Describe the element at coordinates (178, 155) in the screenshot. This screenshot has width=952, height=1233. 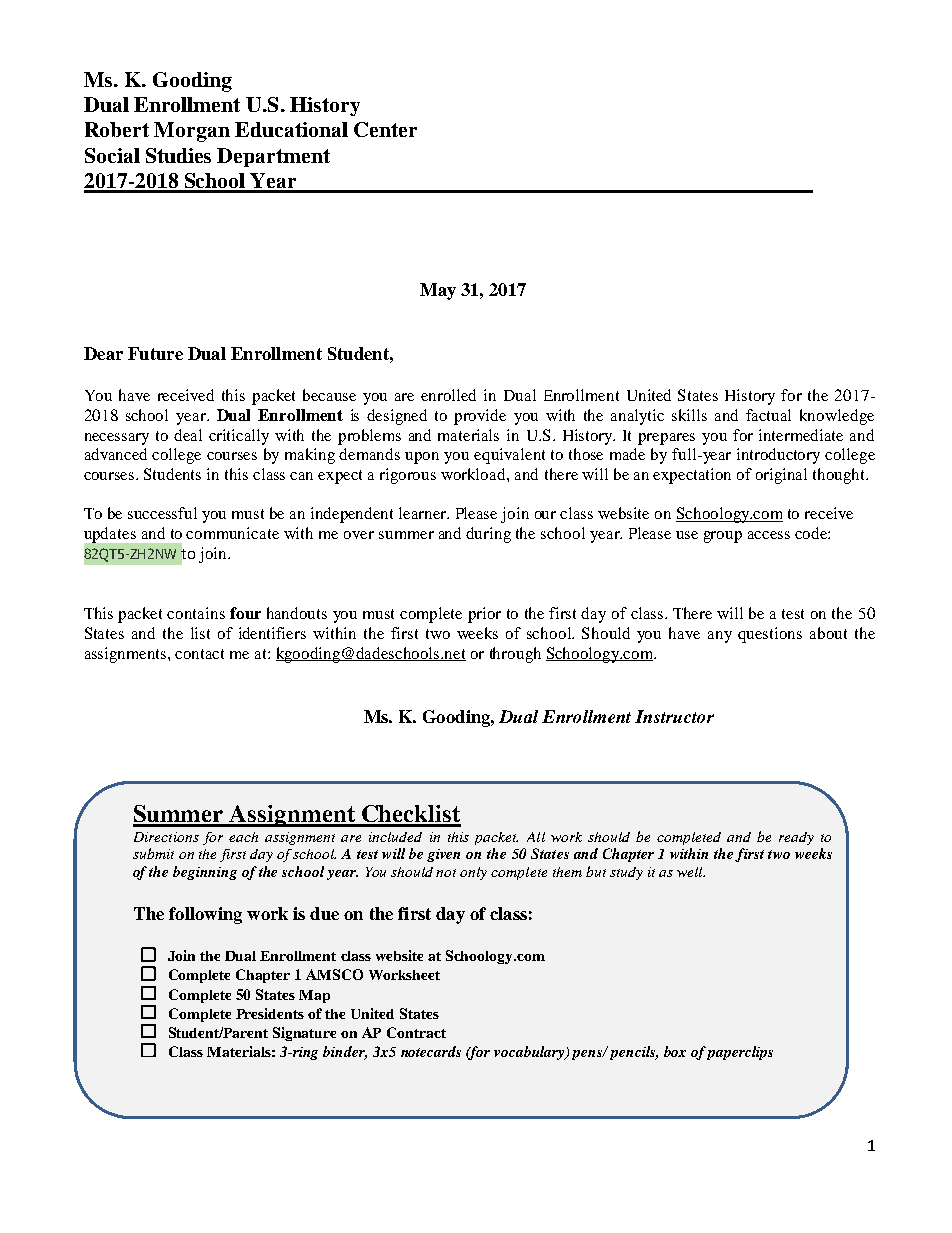
I see `Studies` at that location.
